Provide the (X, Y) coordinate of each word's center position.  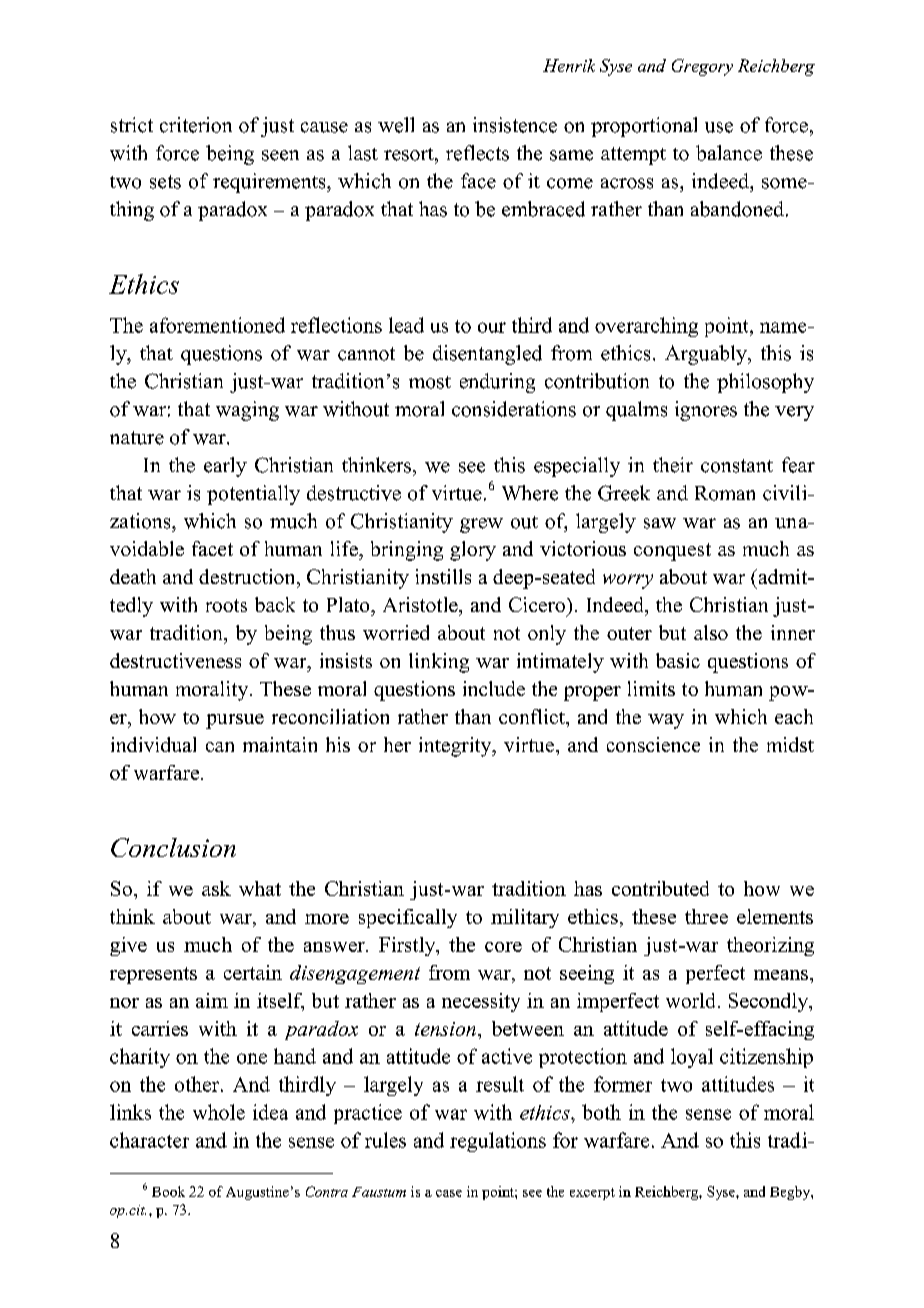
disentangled (487, 355)
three (706, 916)
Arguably (707, 355)
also (711, 632)
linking (439, 663)
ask (216, 888)
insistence (515, 125)
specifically (408, 918)
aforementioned (217, 325)
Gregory (702, 67)
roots (226, 605)
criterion (196, 125)
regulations (498, 1142)
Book (168, 1191)
